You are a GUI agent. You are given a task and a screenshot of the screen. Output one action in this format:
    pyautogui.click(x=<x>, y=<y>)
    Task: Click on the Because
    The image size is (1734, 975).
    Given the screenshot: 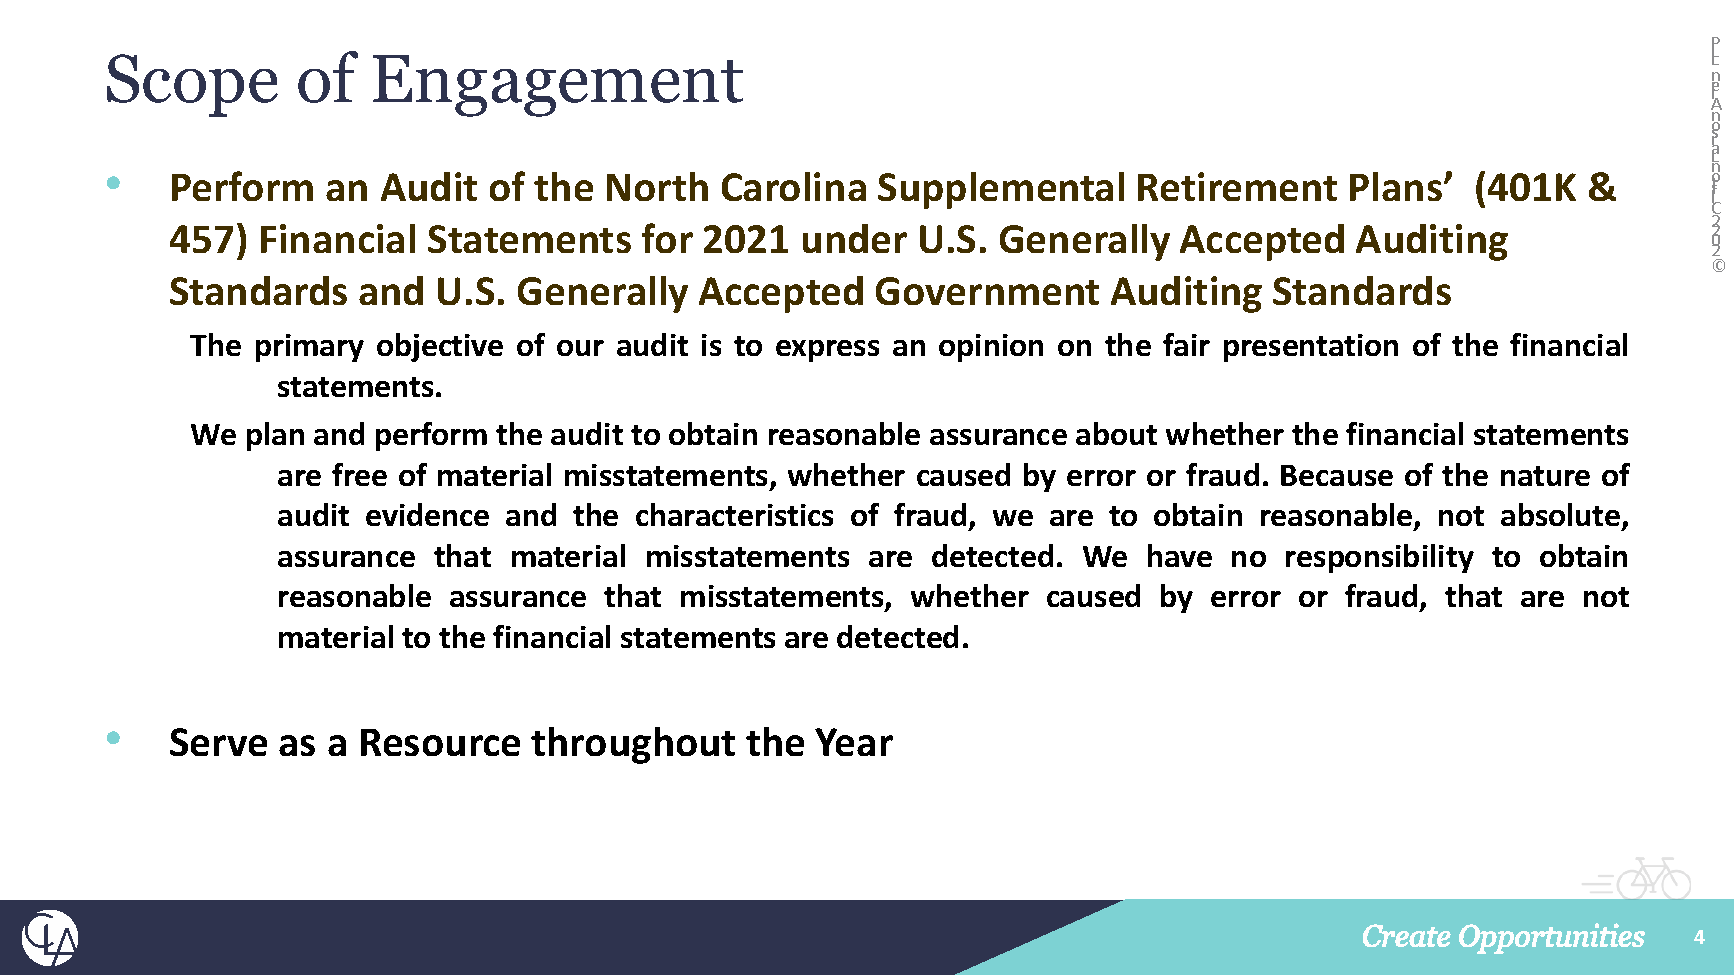 What is the action you would take?
    pyautogui.click(x=1337, y=475)
